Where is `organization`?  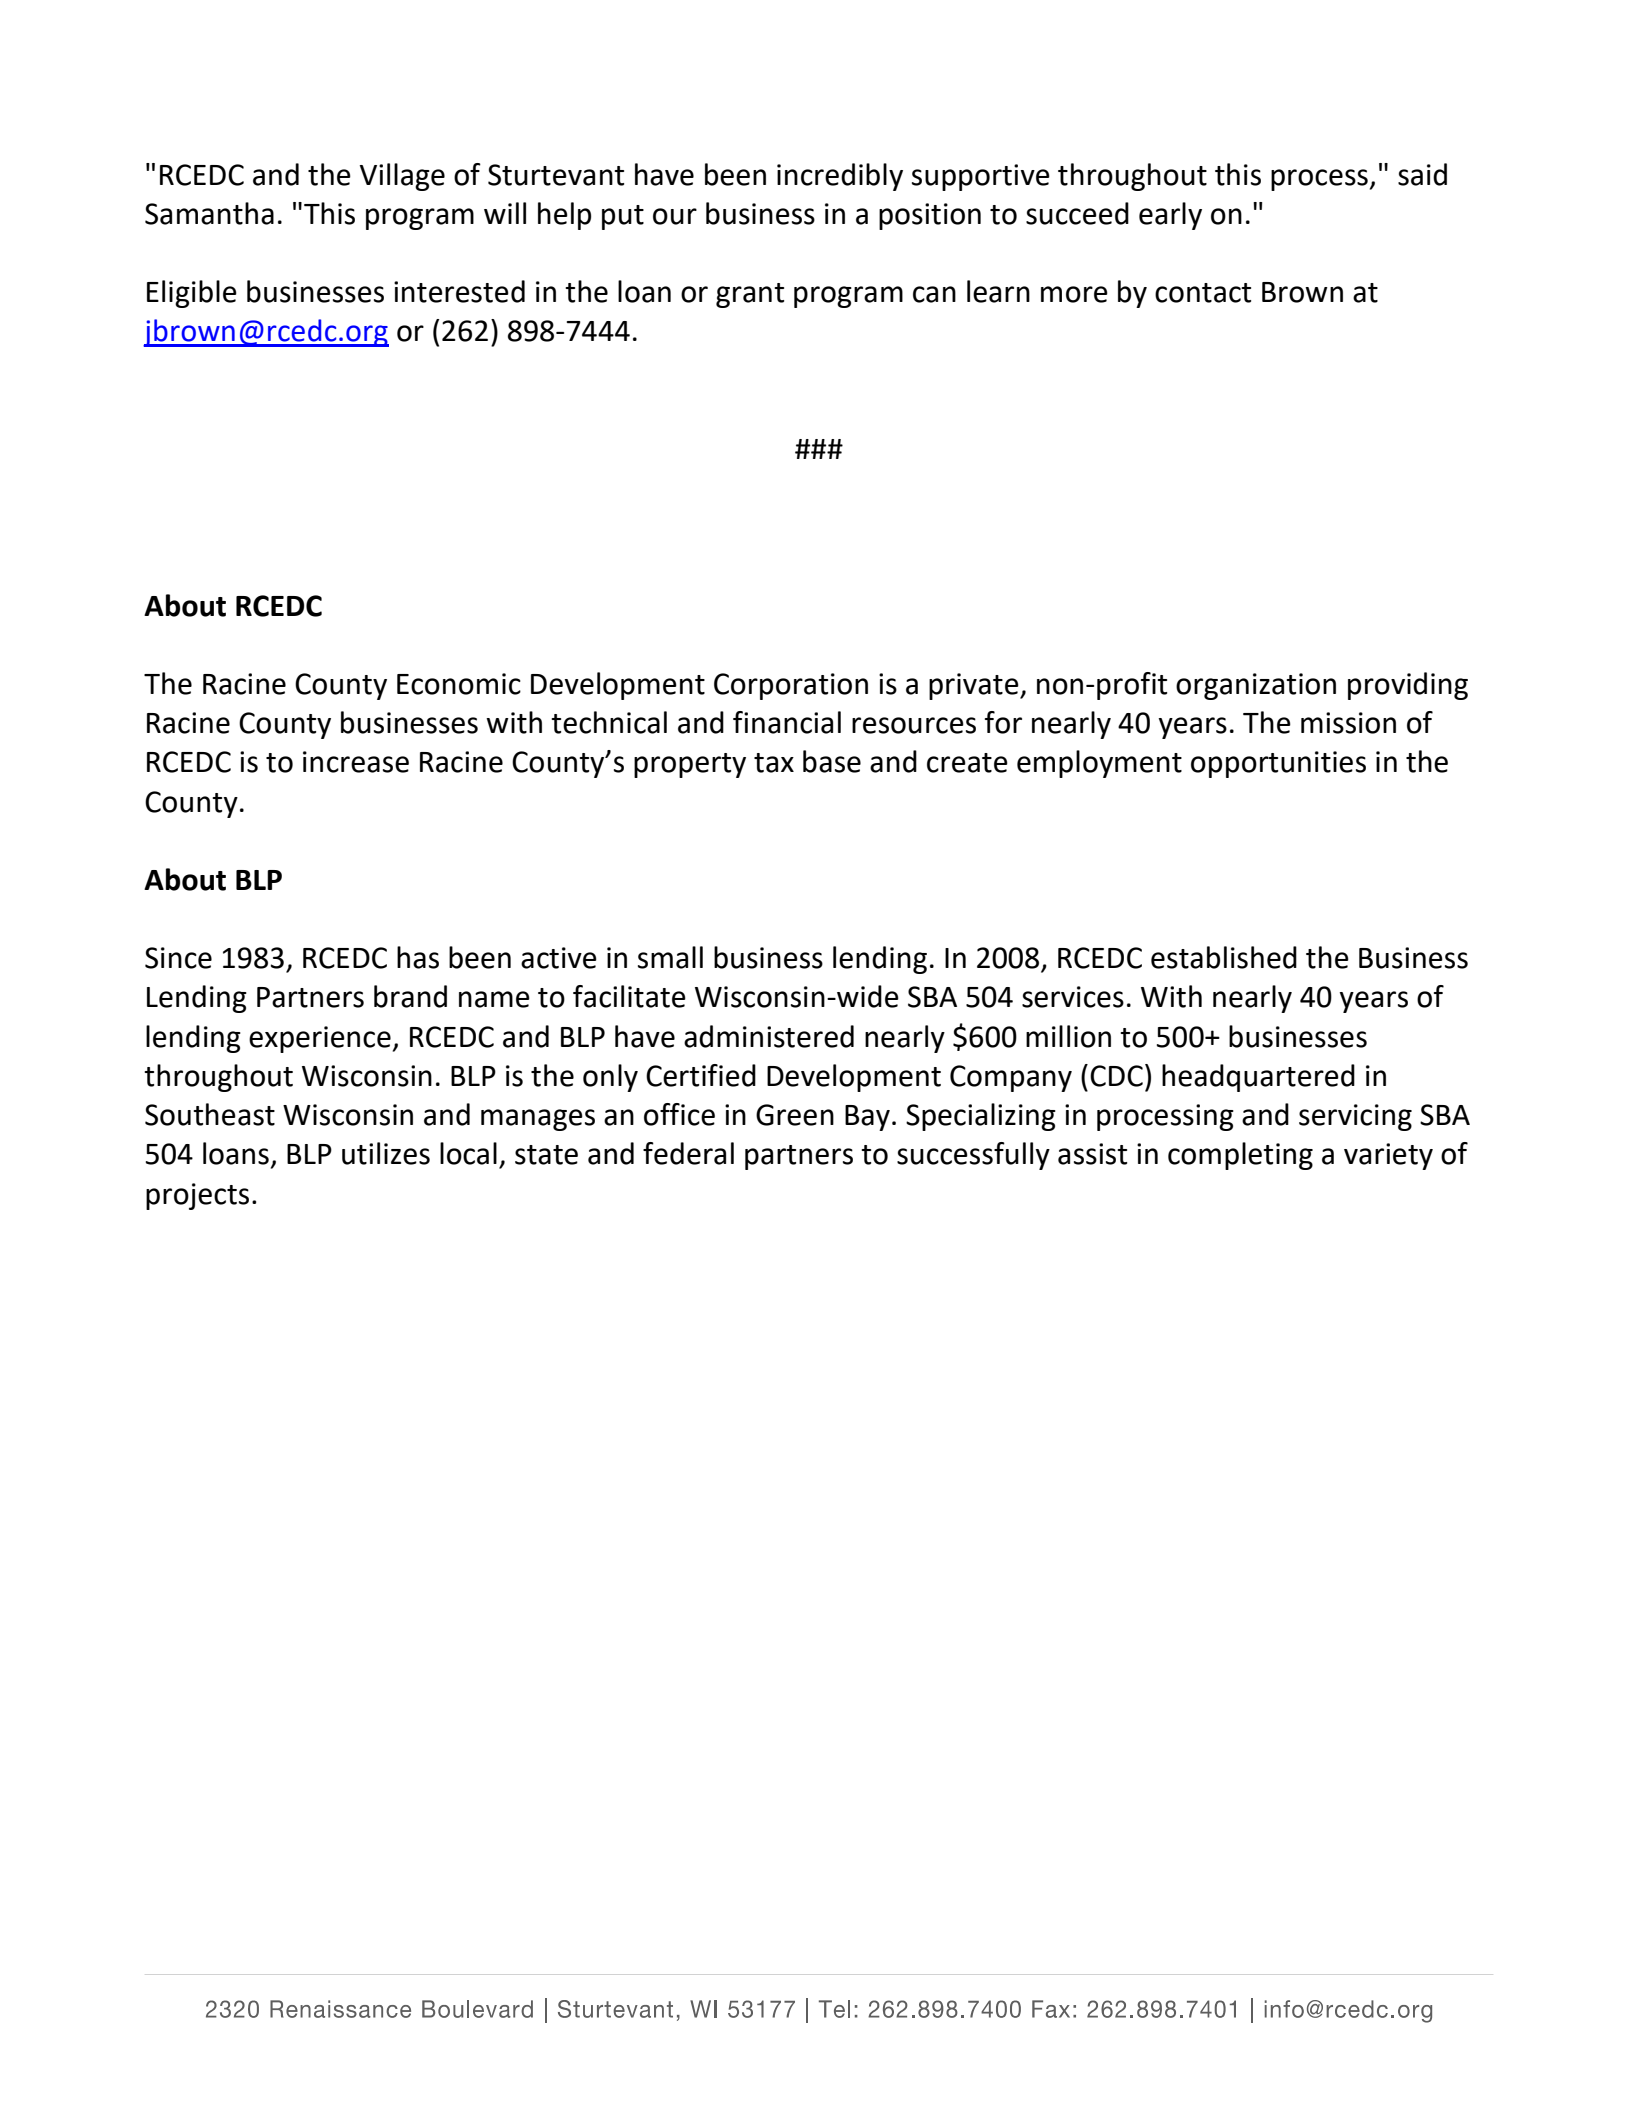 organization is located at coordinates (1256, 686).
